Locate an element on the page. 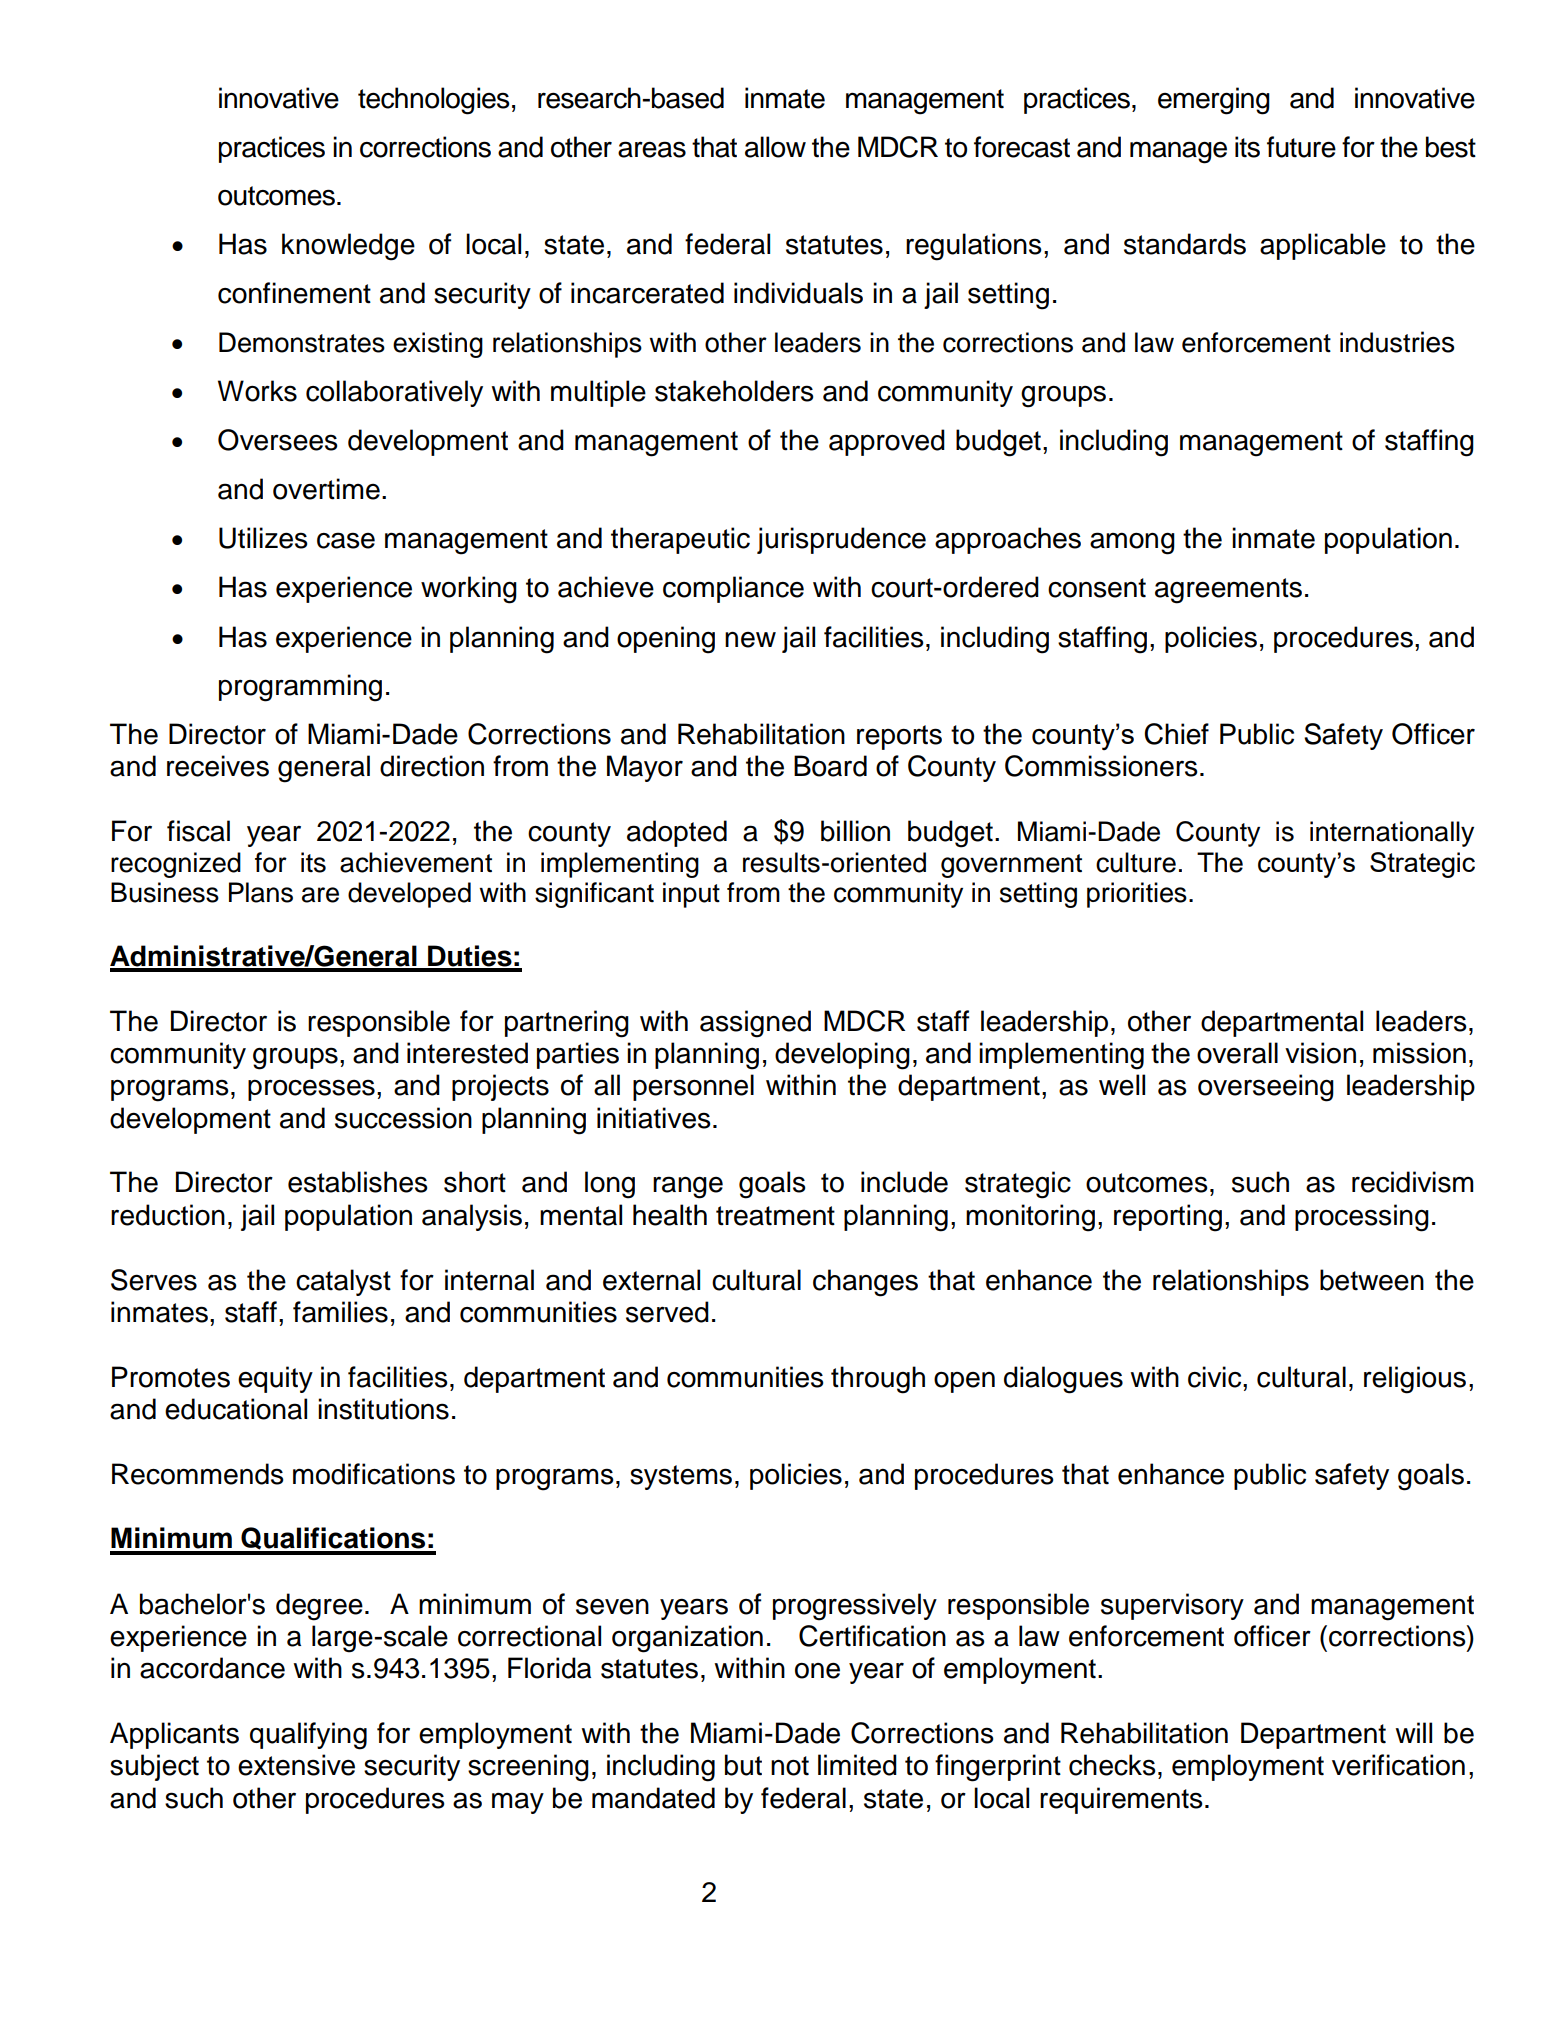  through is located at coordinates (878, 1380).
